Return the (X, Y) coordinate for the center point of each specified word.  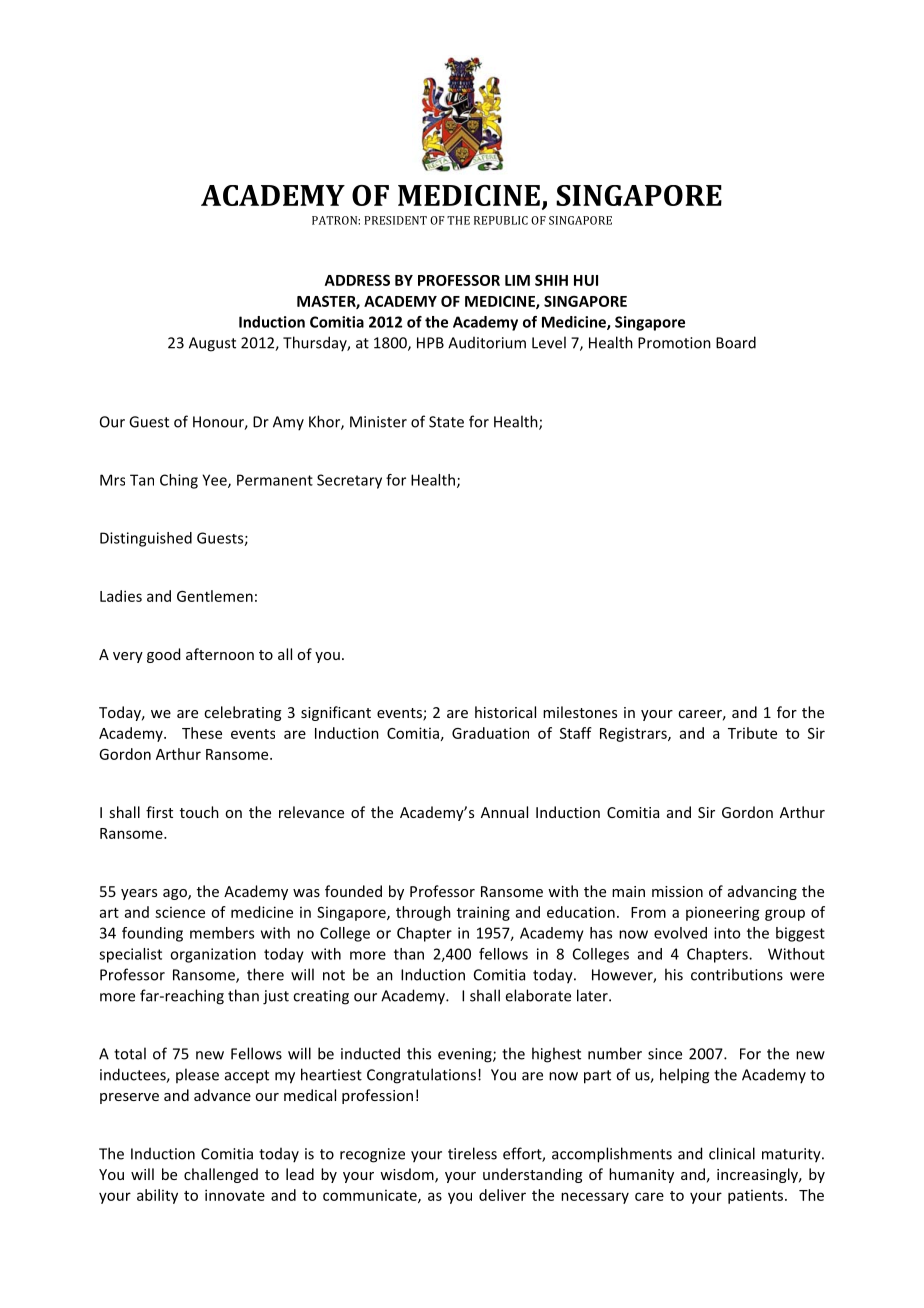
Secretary (349, 481)
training (483, 913)
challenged (221, 1175)
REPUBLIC (501, 220)
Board (736, 342)
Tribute (752, 733)
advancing (762, 892)
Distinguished (146, 539)
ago (176, 894)
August (212, 344)
